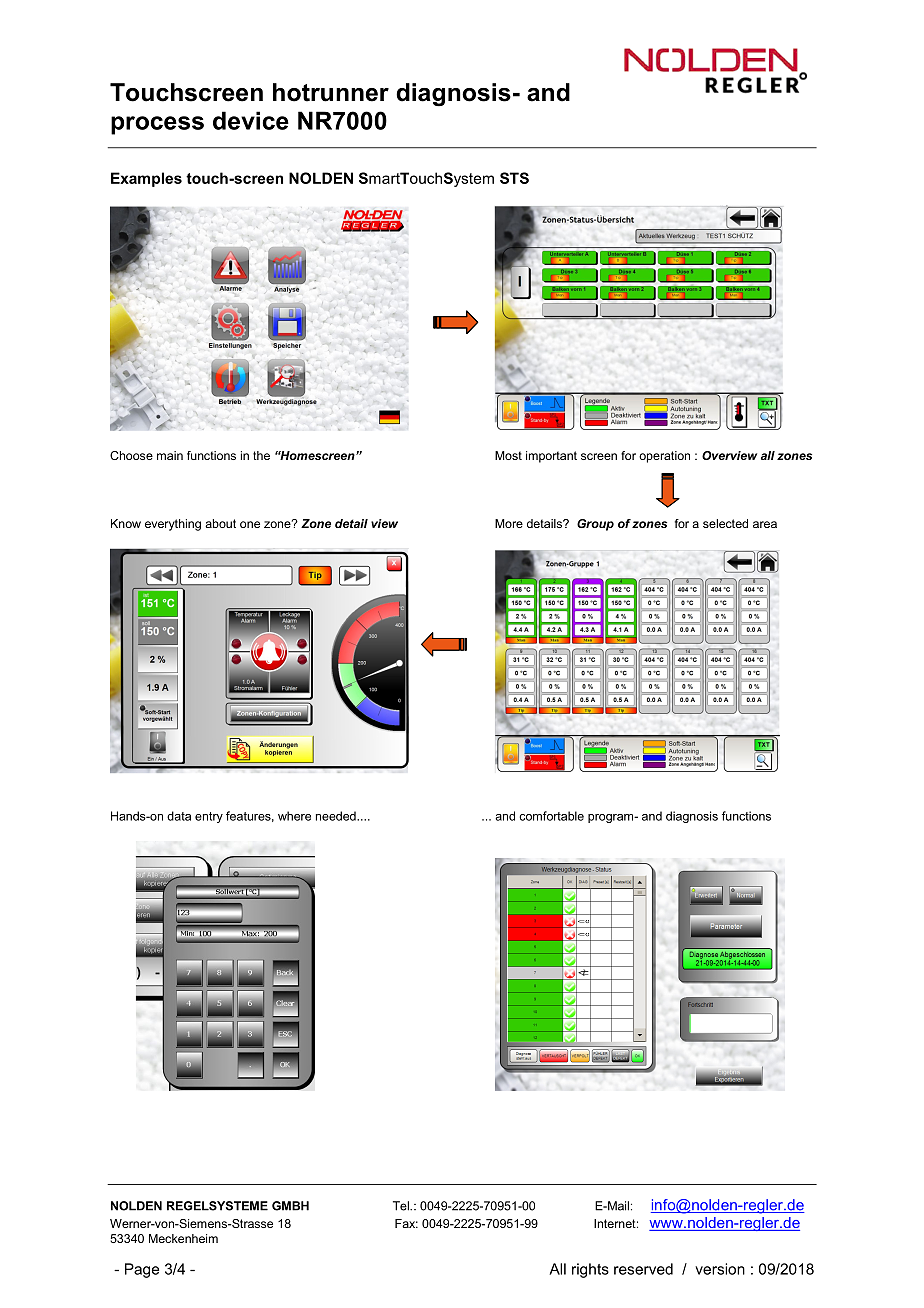  I want to click on STS, so click(514, 178).
